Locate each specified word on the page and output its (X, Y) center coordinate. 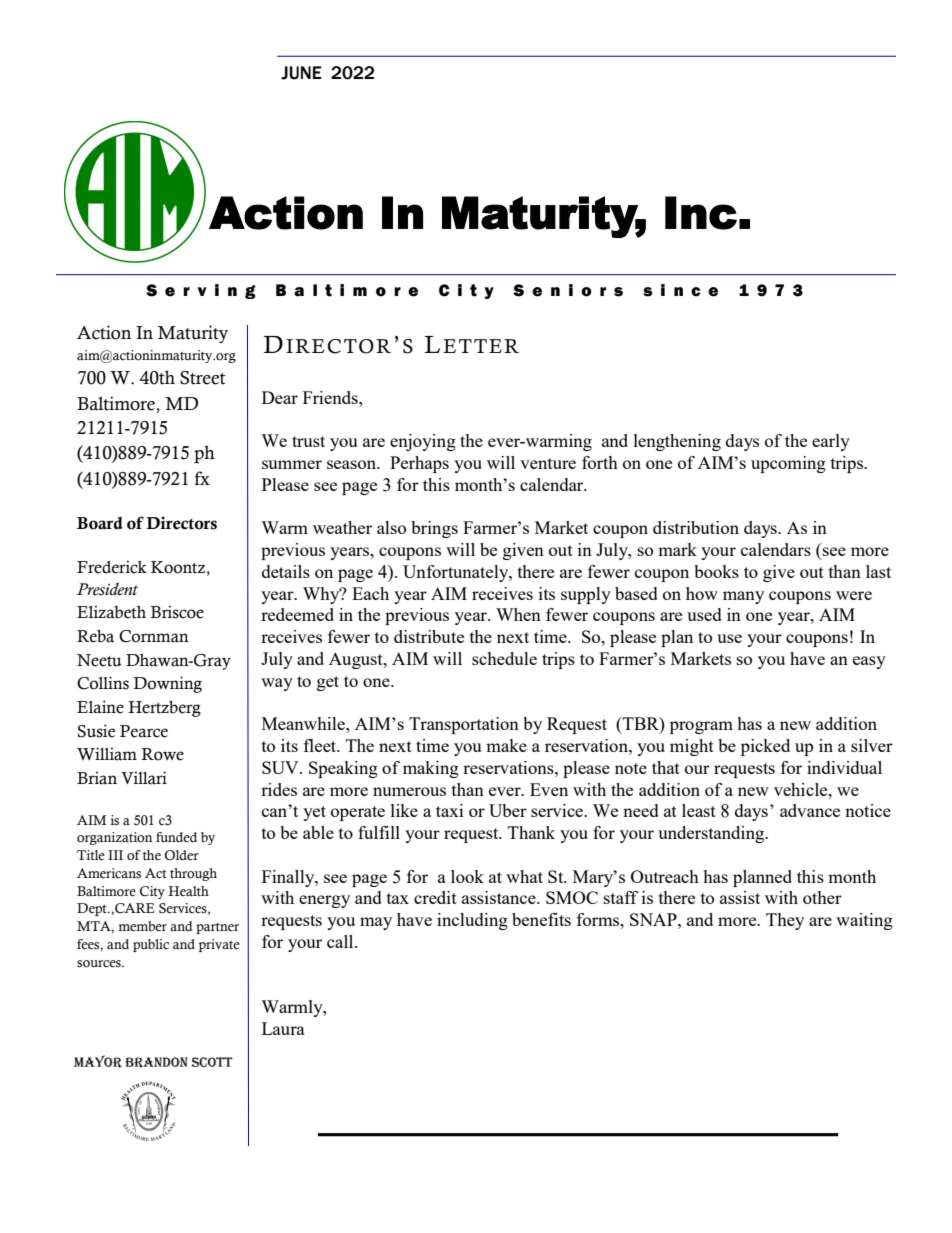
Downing (167, 684)
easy (869, 662)
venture (548, 463)
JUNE (301, 73)
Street (202, 378)
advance (810, 810)
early (831, 442)
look (467, 876)
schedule (504, 658)
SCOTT (212, 1062)
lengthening (677, 442)
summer (292, 464)
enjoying (423, 442)
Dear (280, 397)
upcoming (788, 464)
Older (182, 855)
